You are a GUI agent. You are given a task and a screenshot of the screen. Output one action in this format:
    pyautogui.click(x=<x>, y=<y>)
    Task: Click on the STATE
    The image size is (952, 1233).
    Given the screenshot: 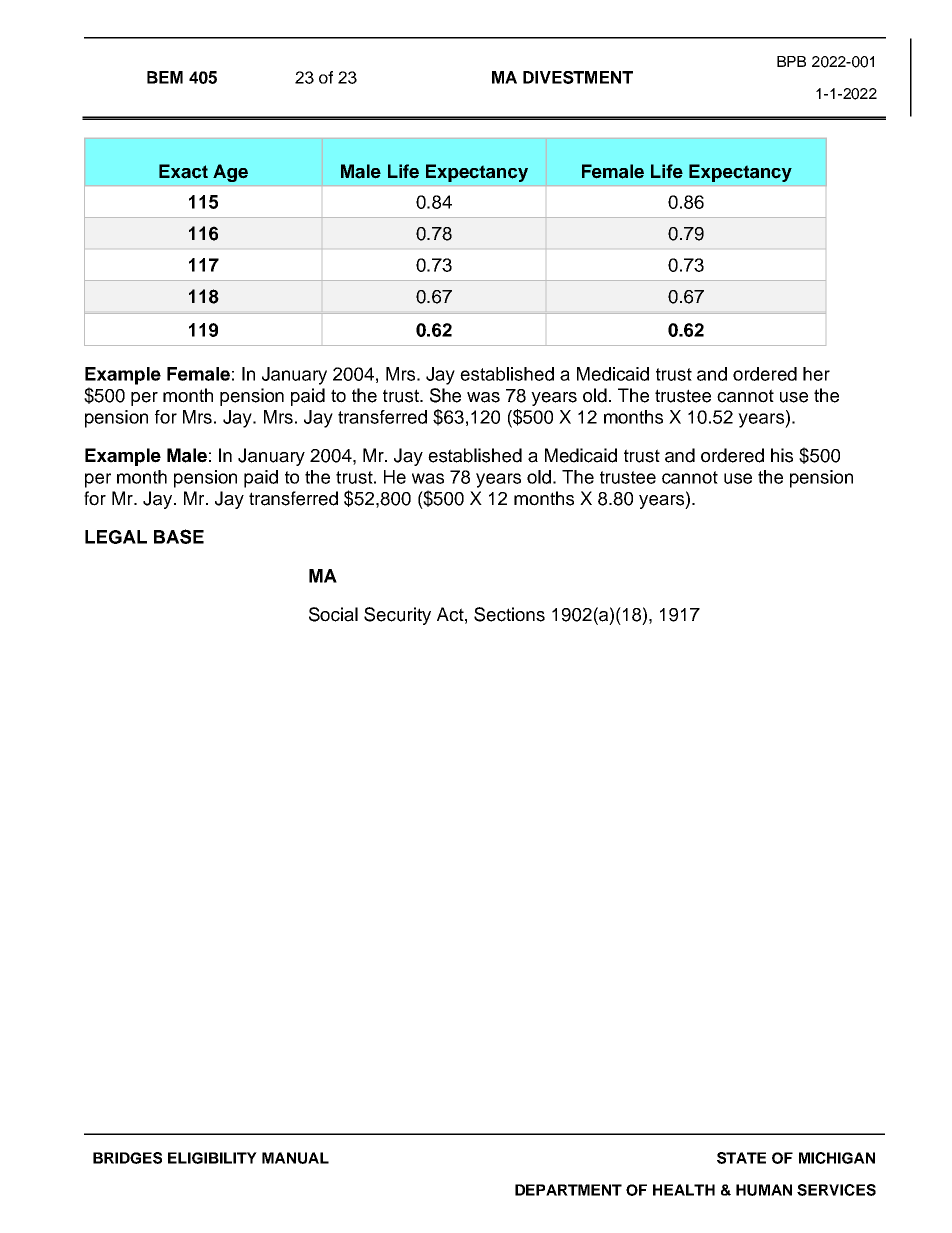 What is the action you would take?
    pyautogui.click(x=741, y=1158)
